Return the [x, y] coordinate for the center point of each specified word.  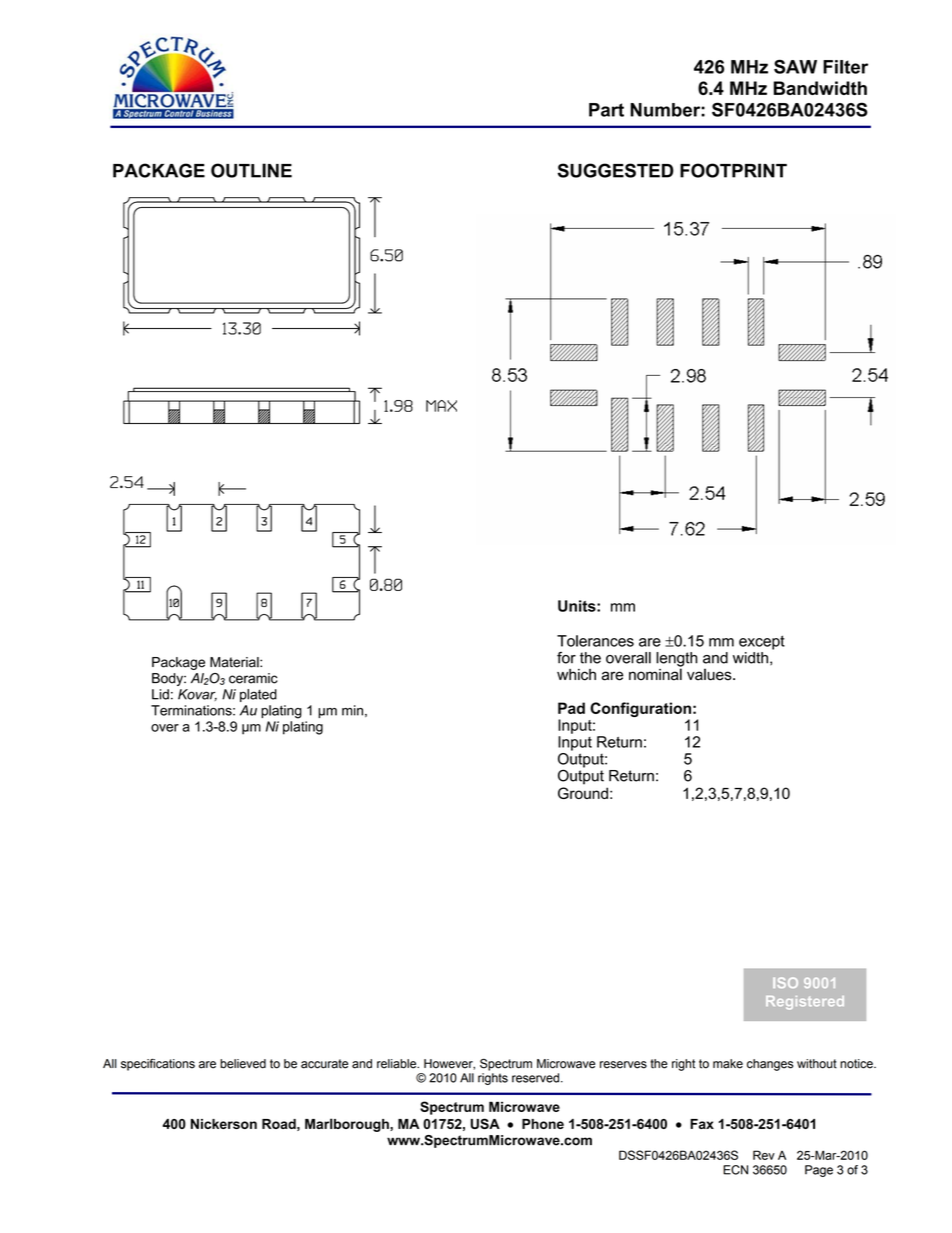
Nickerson [224, 1124]
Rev [764, 1155]
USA [485, 1123]
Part [606, 110]
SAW [795, 66]
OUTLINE [251, 170]
